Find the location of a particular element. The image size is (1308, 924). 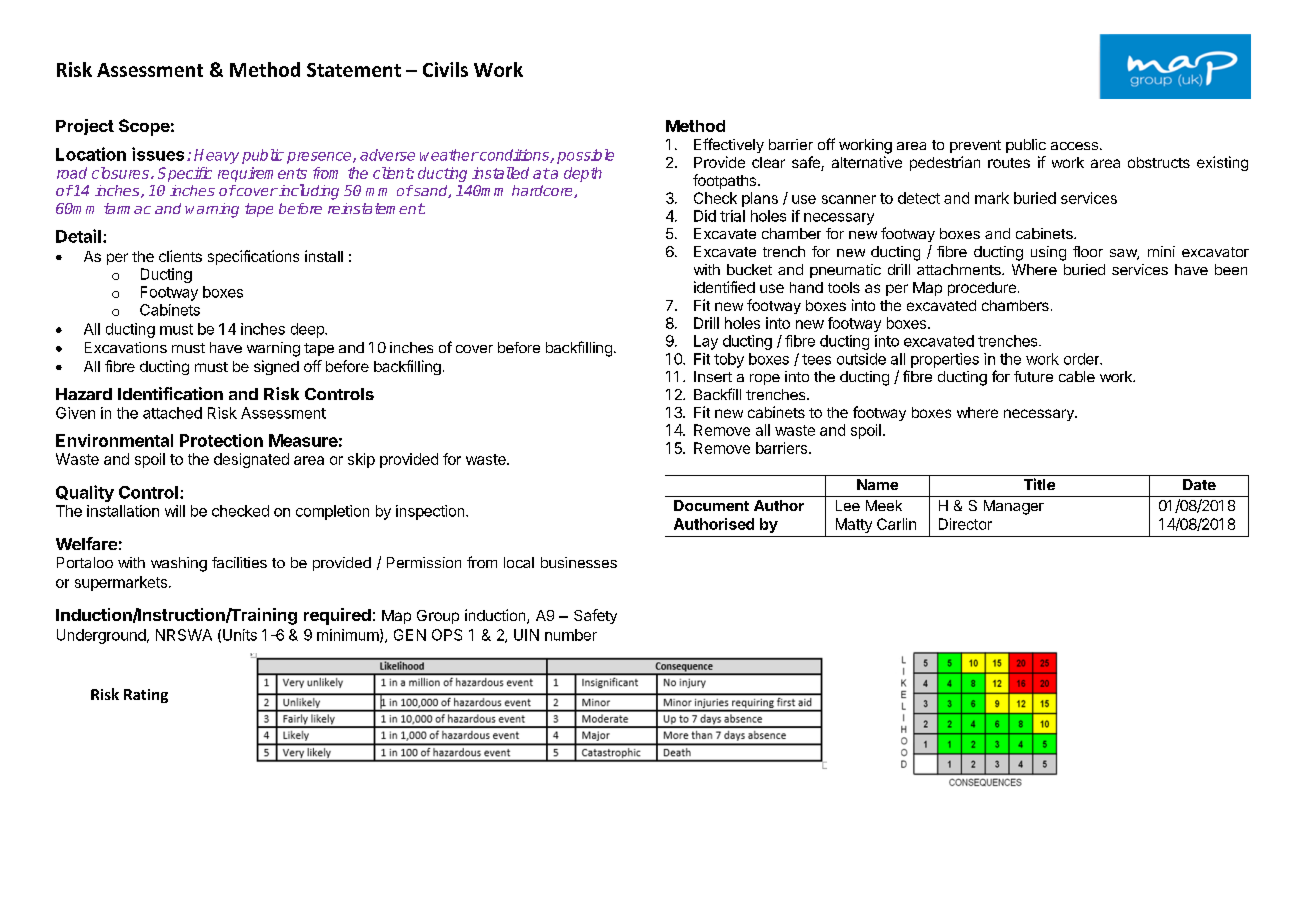

Units is located at coordinates (240, 635).
